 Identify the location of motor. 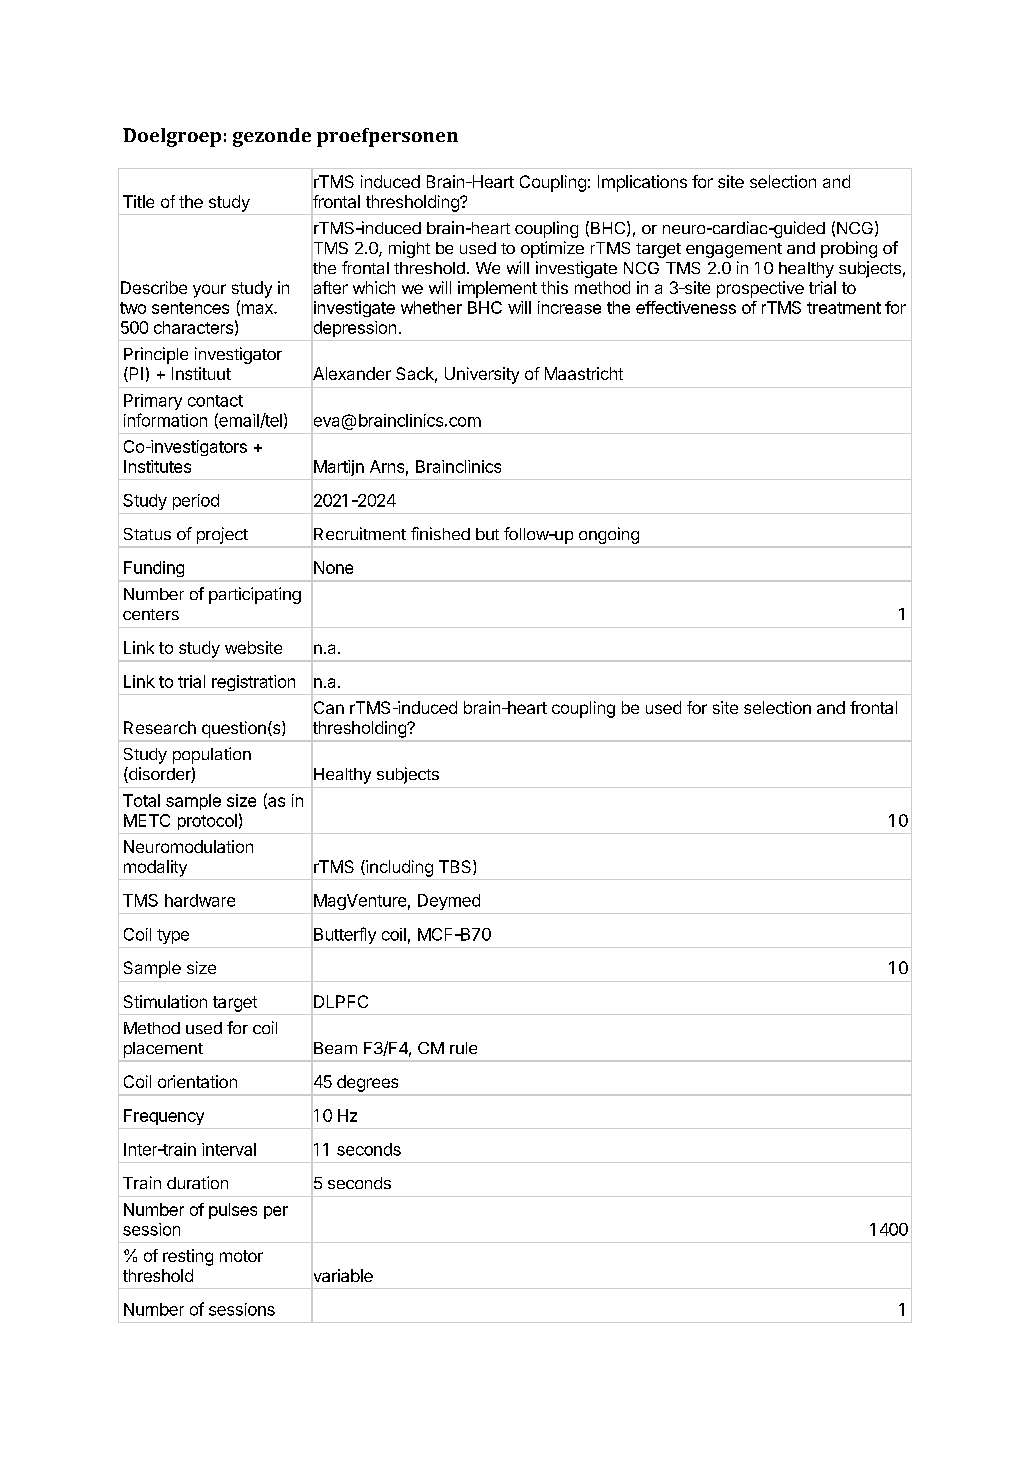
(241, 1256).
